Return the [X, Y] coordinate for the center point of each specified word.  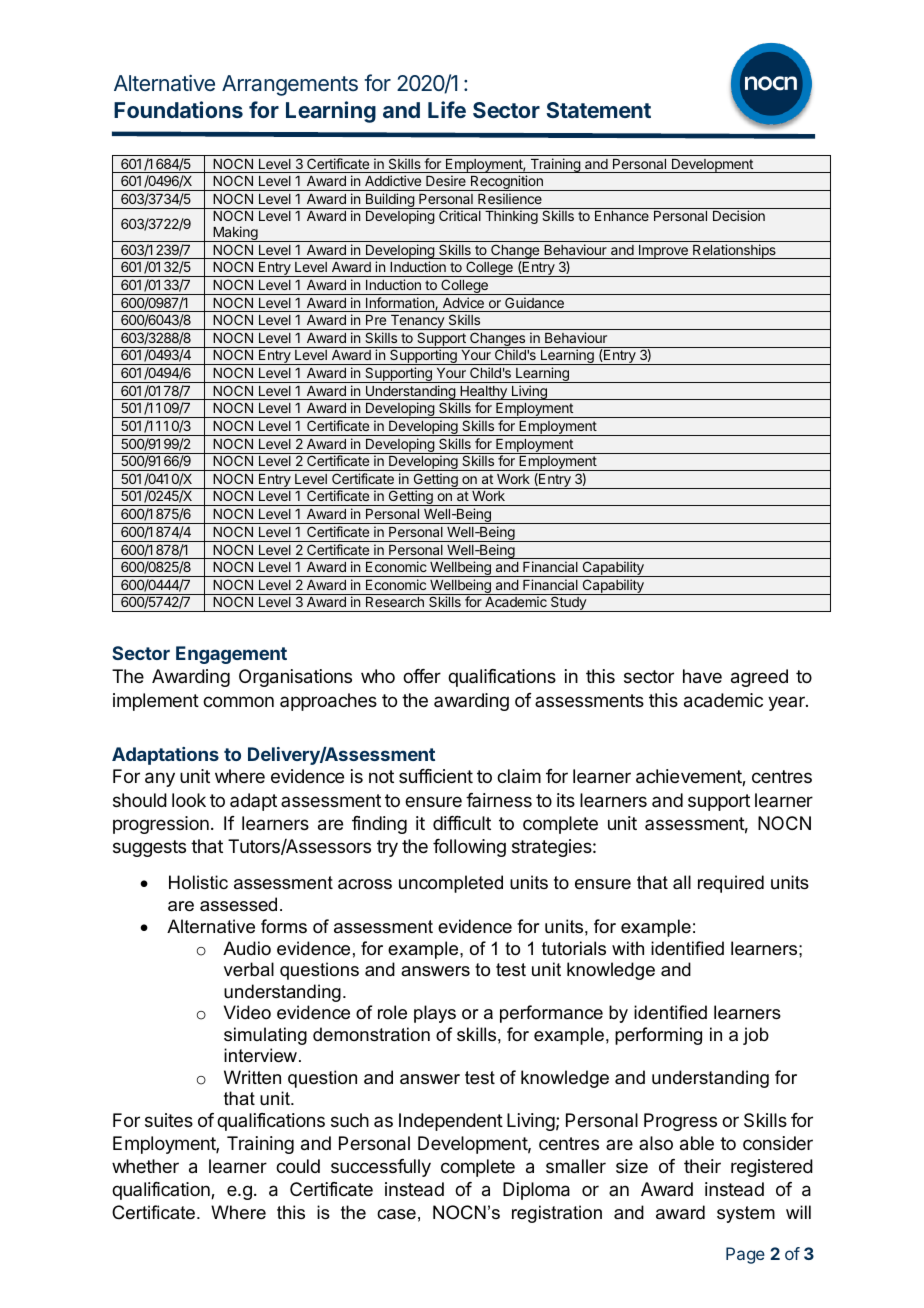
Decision [739, 215]
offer [422, 676]
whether [145, 1166]
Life [447, 109]
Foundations [178, 109]
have [702, 676]
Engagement [231, 655]
